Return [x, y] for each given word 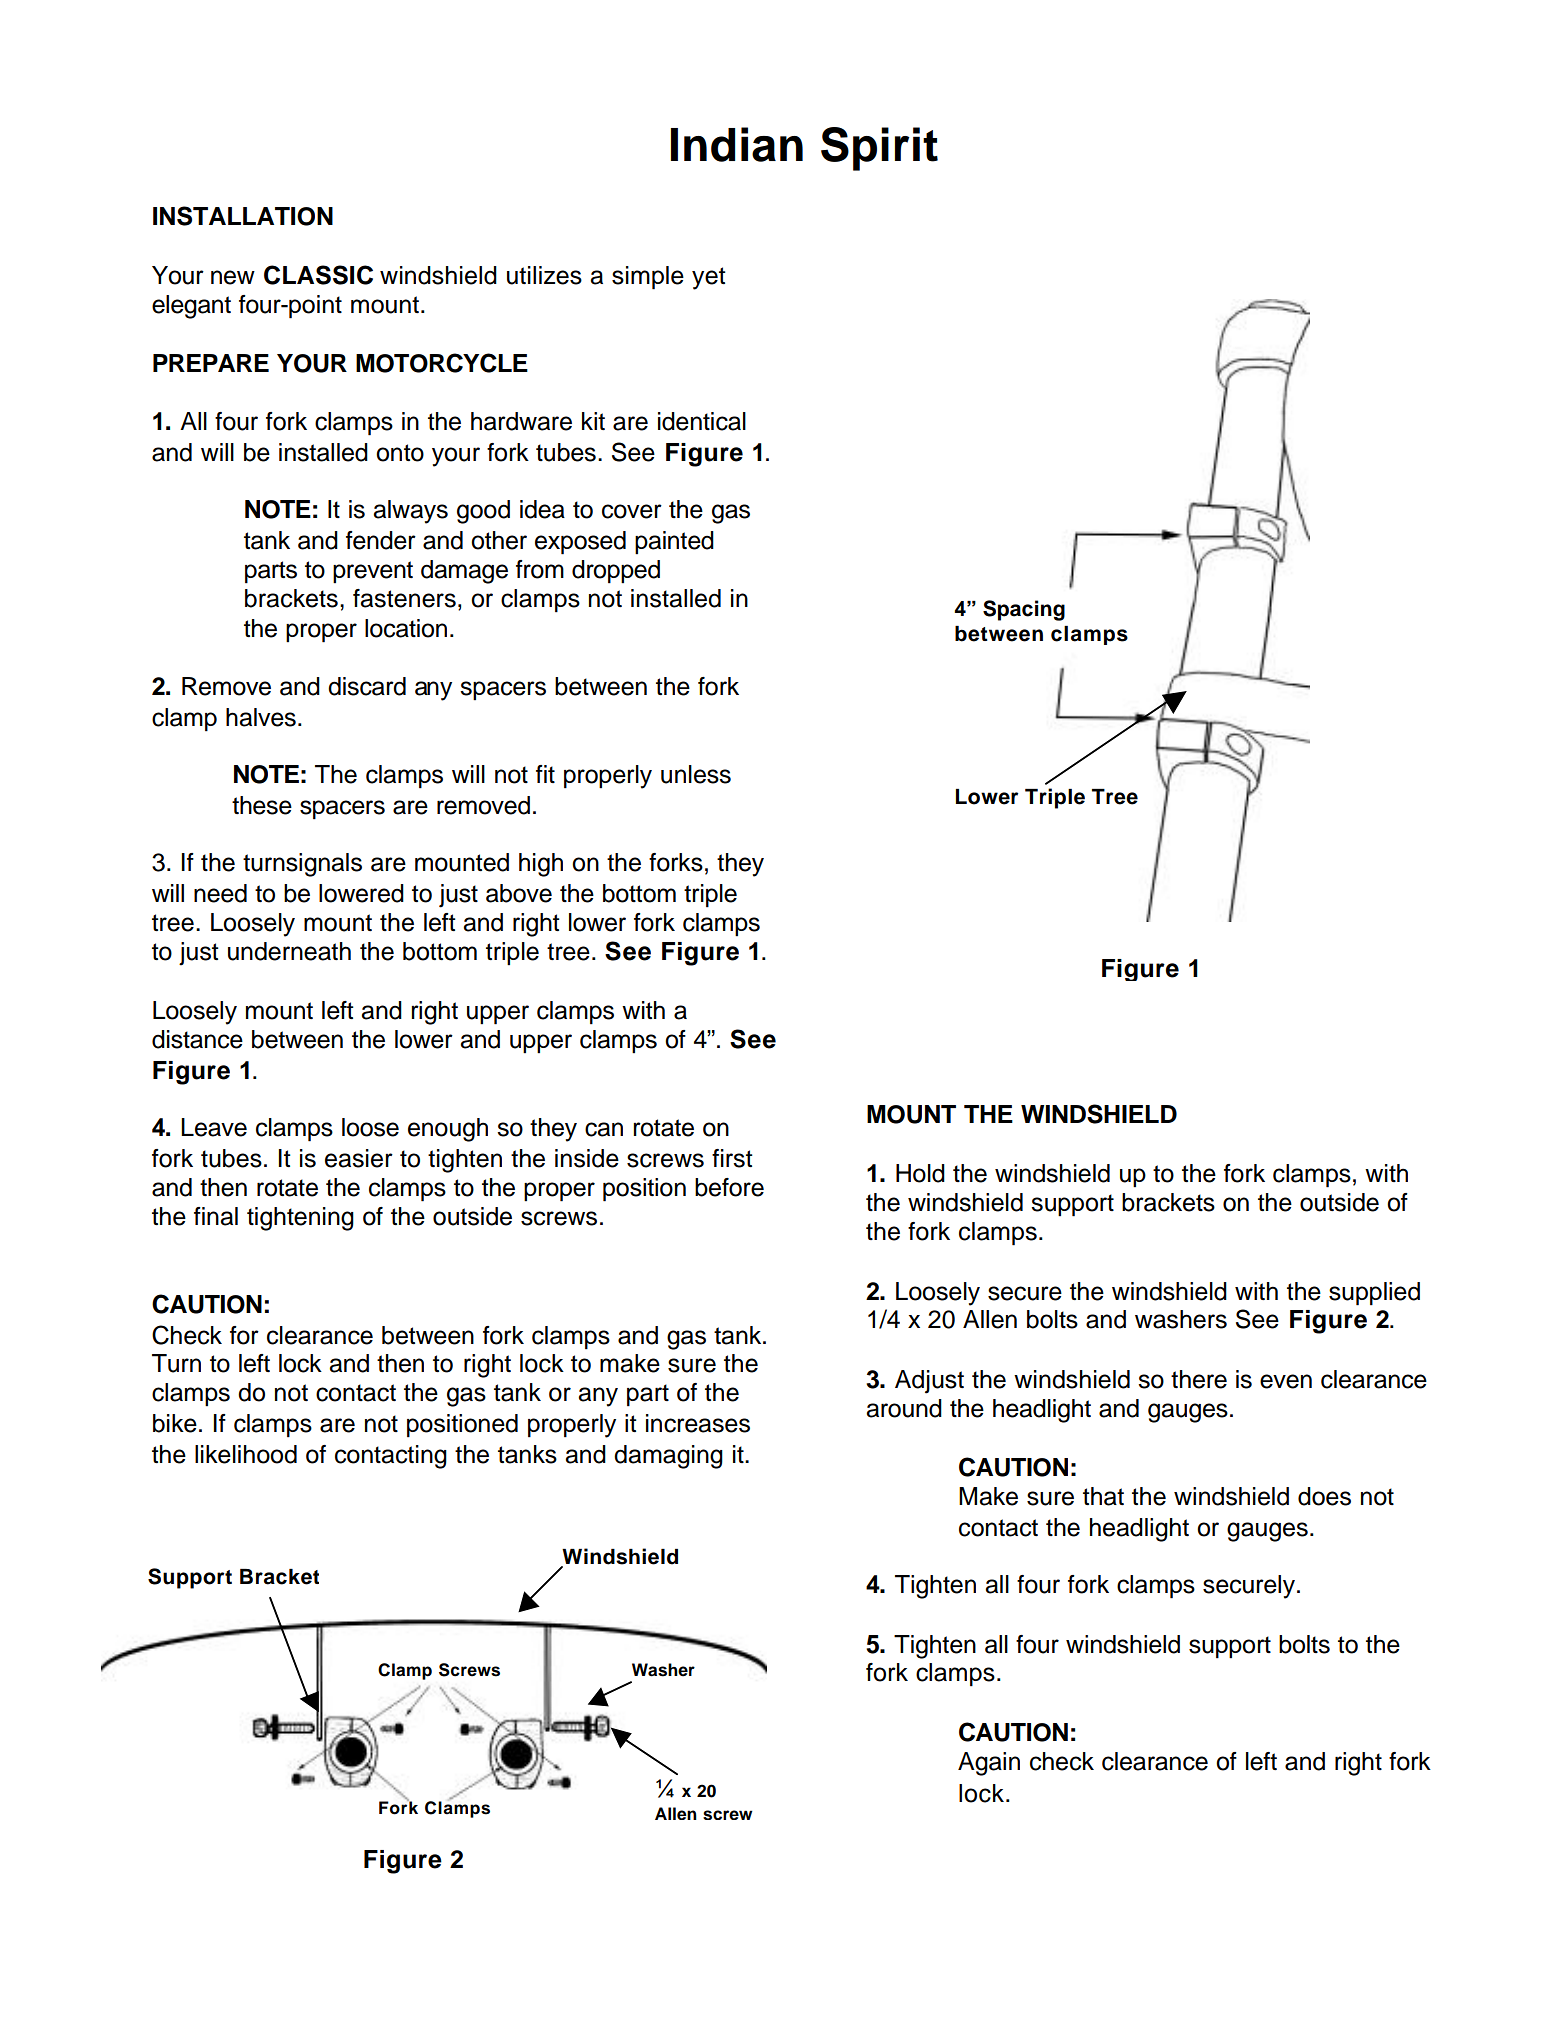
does [1324, 1496]
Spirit [879, 149]
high [541, 865]
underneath [289, 951]
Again [989, 1764]
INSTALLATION [243, 216]
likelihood [246, 1454]
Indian [737, 144]
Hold [920, 1173]
